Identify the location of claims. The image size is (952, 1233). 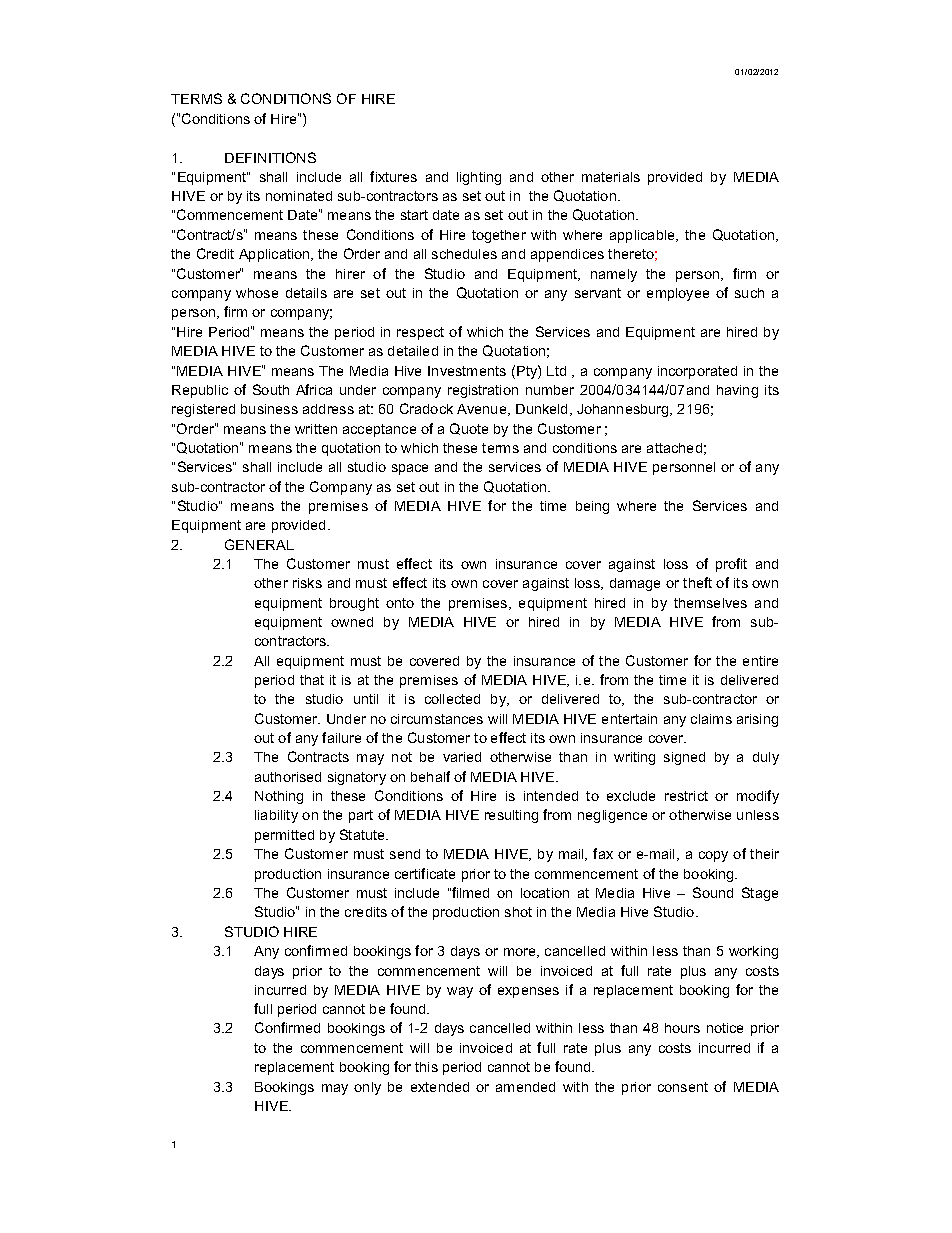
(711, 719).
